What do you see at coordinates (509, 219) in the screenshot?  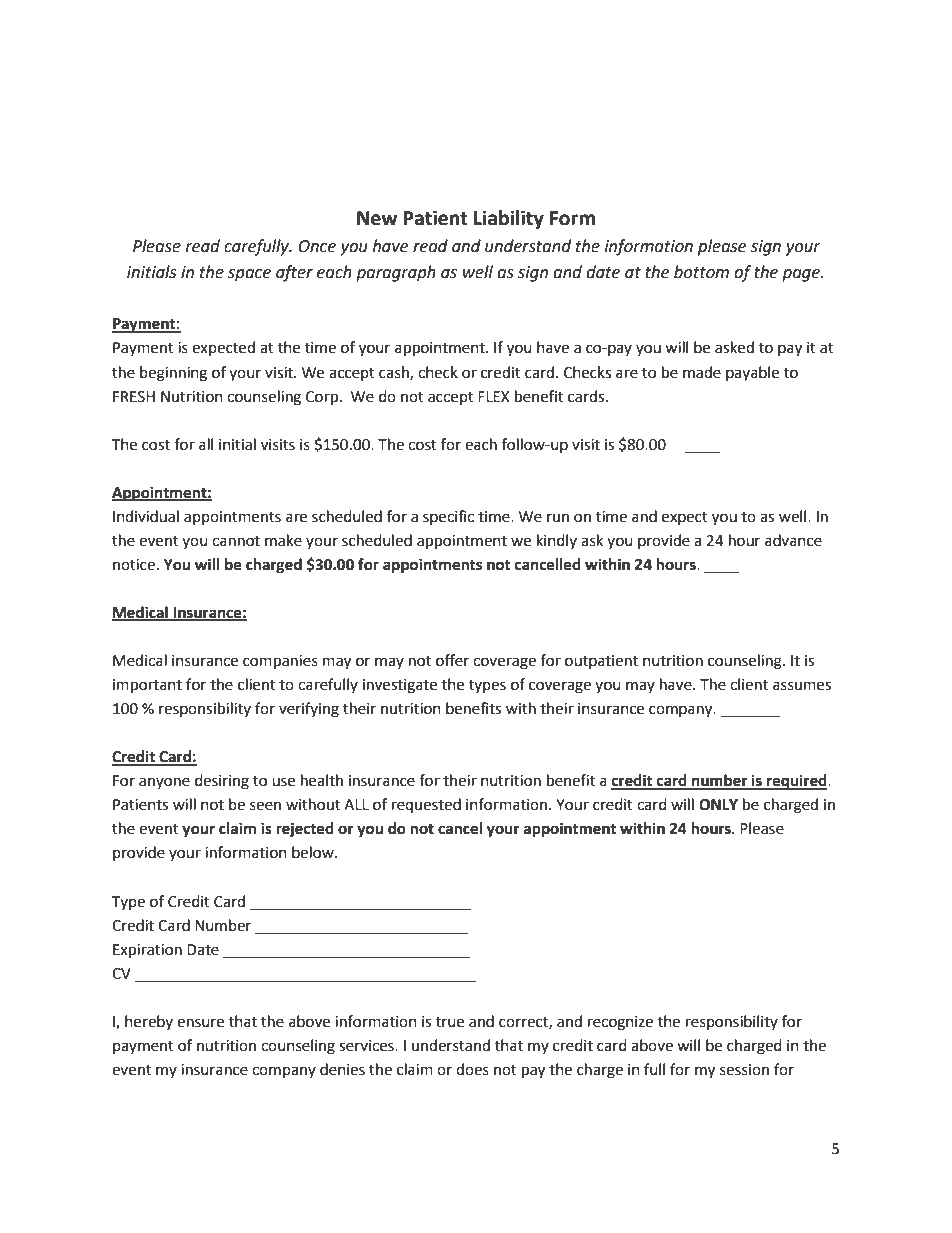 I see `Liability` at bounding box center [509, 219].
